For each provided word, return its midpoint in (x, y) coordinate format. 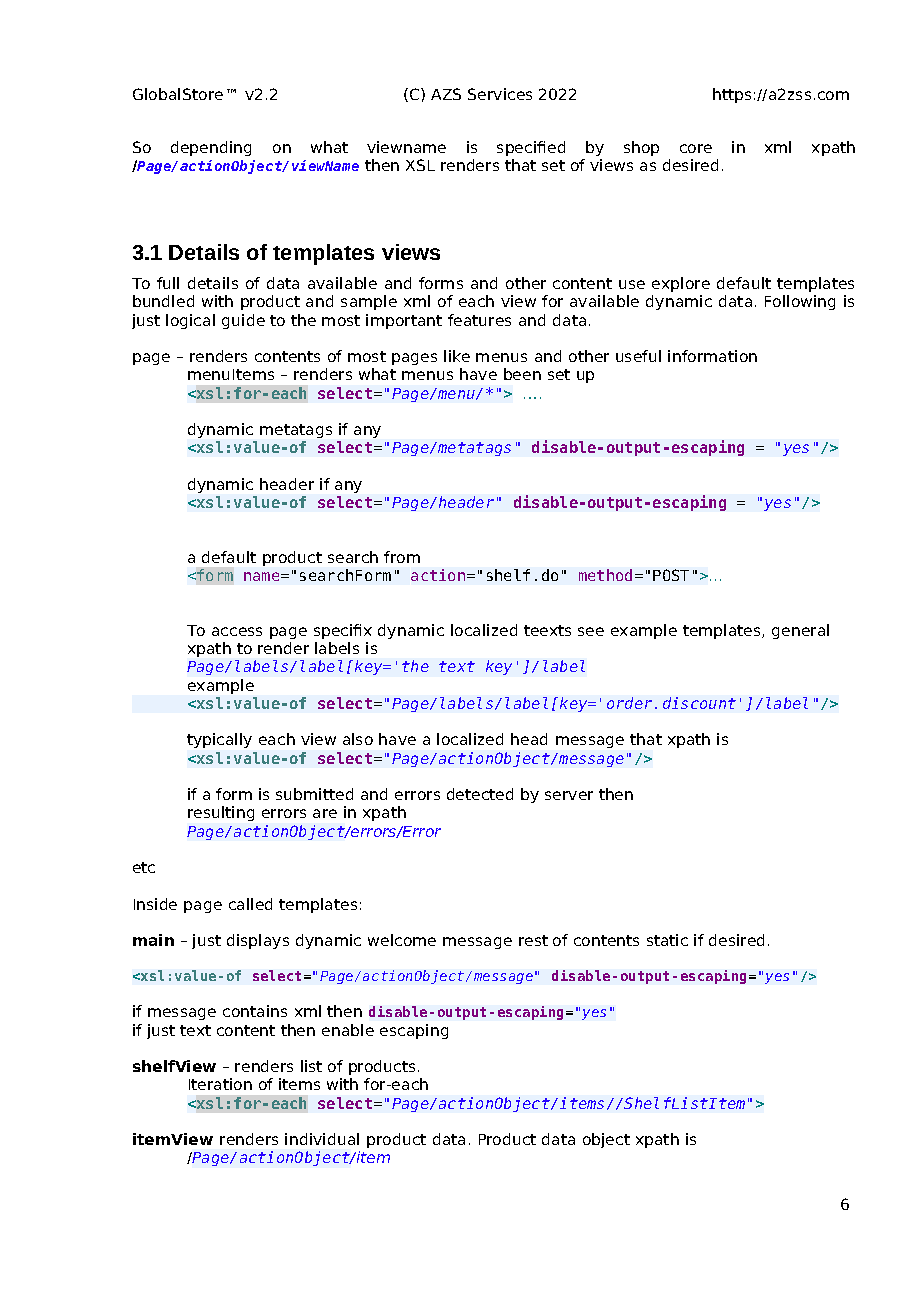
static (667, 940)
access (237, 631)
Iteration (220, 1084)
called (250, 904)
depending (211, 148)
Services (500, 94)
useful (638, 356)
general (800, 631)
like (457, 356)
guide (243, 321)
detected (480, 794)
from (402, 557)
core (696, 148)
